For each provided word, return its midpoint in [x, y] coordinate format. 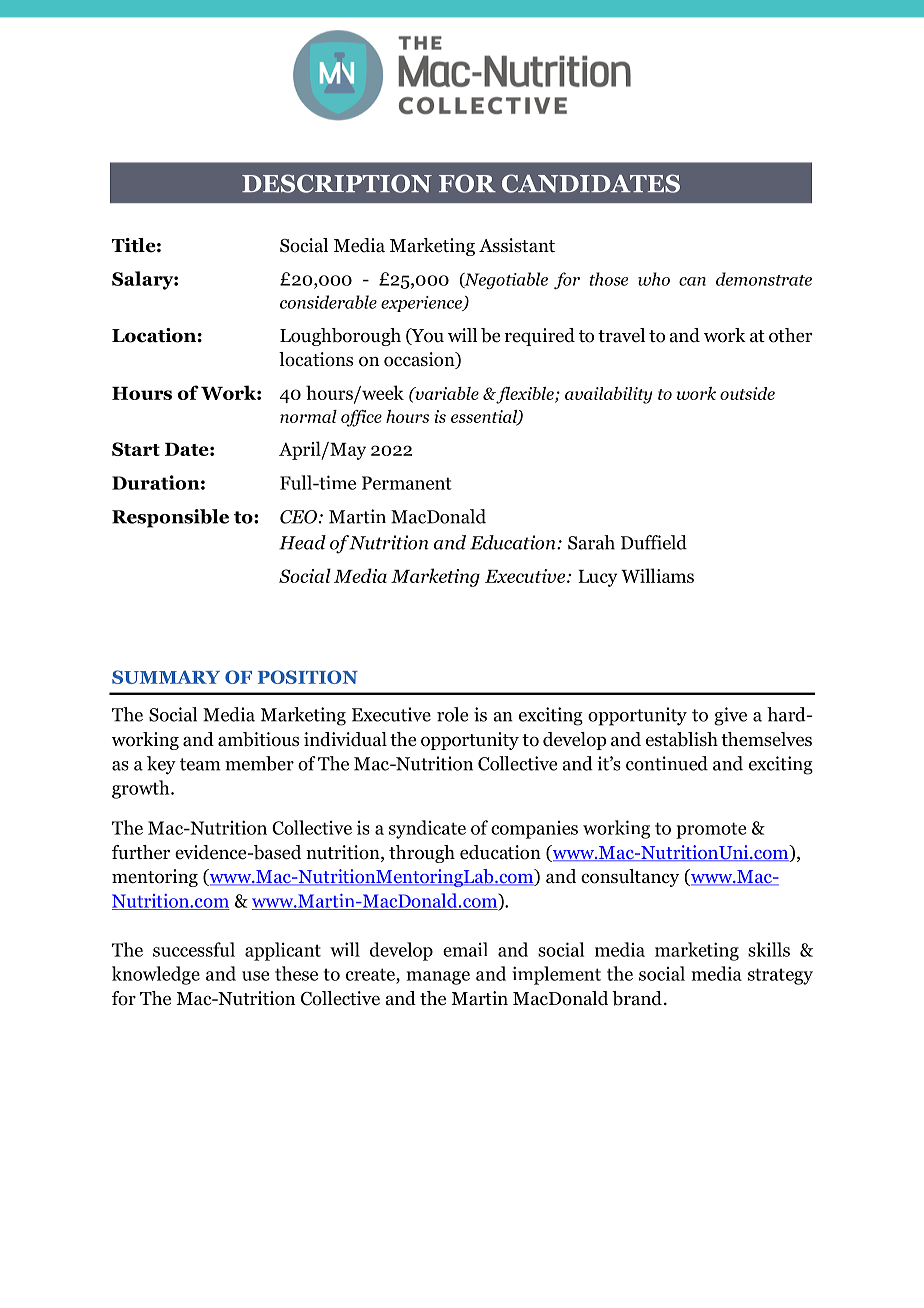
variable [446, 393]
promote [711, 830]
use [255, 976]
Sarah [591, 542]
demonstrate [764, 279]
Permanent [407, 483]
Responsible [170, 518]
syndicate [427, 829]
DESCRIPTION [337, 183]
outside [747, 393]
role [452, 714]
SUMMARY [166, 677]
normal [308, 416]
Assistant [517, 245]
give [730, 716]
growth [142, 789]
